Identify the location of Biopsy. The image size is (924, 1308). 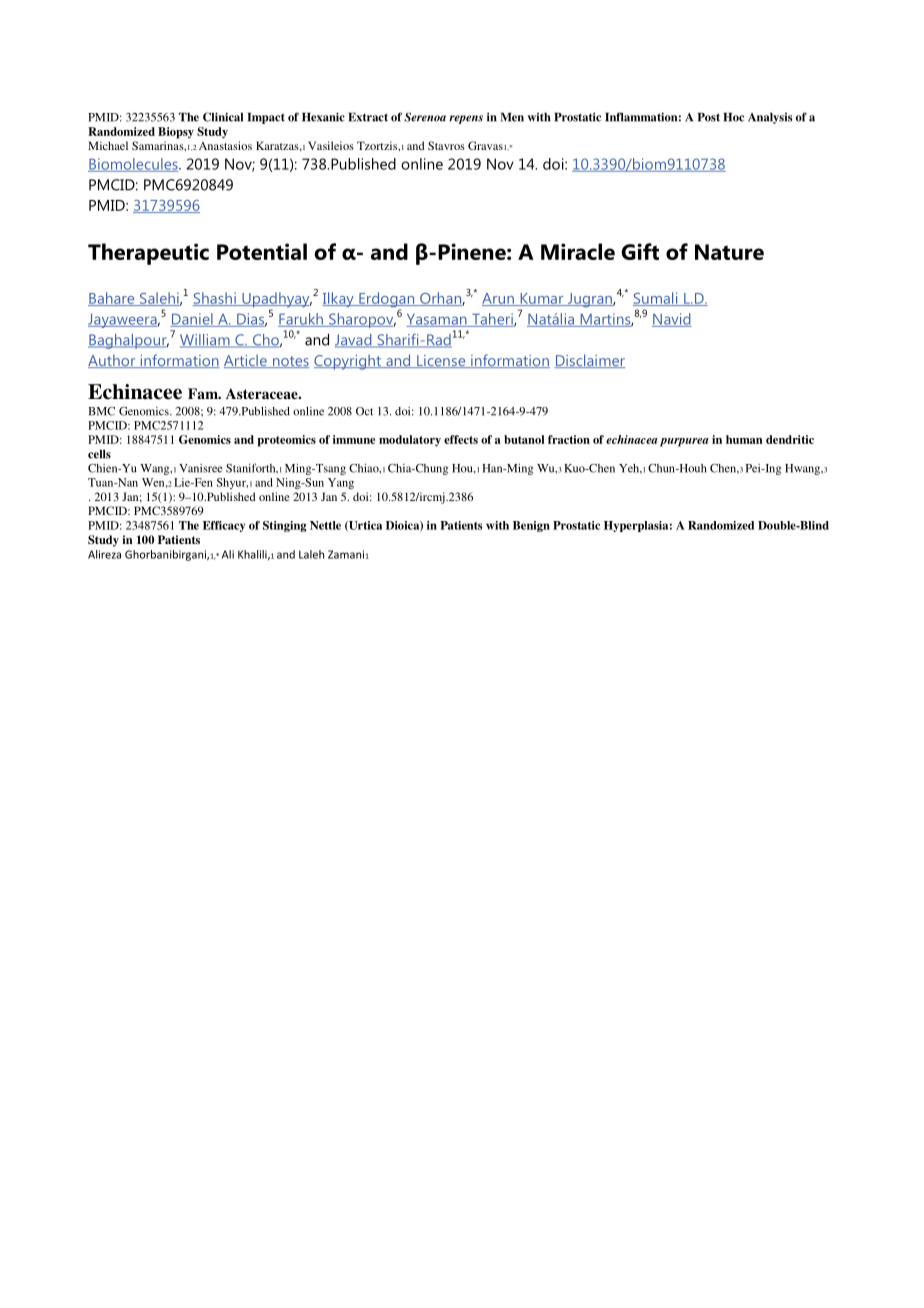
(176, 133).
